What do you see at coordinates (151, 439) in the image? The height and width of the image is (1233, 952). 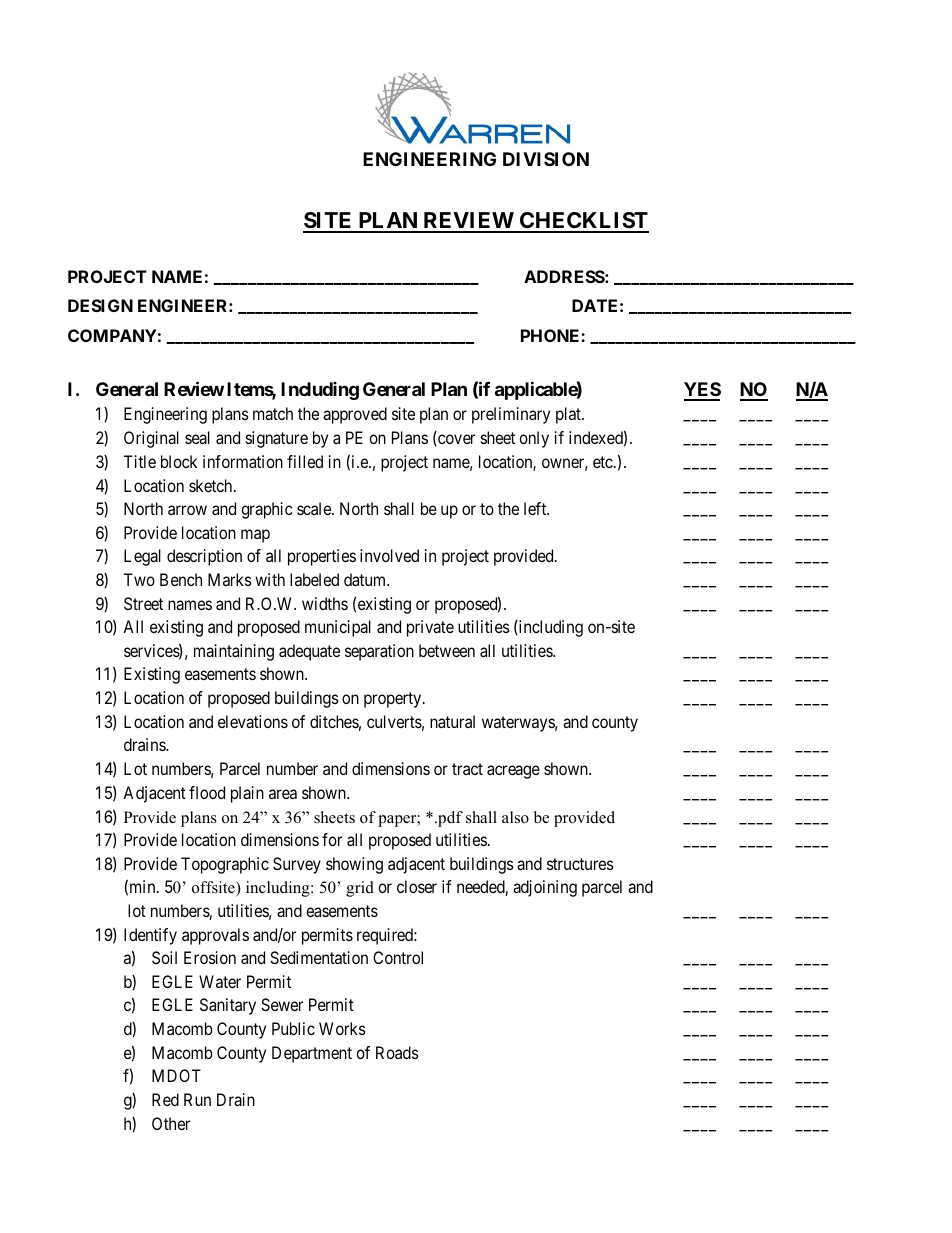 I see `Original` at bounding box center [151, 439].
